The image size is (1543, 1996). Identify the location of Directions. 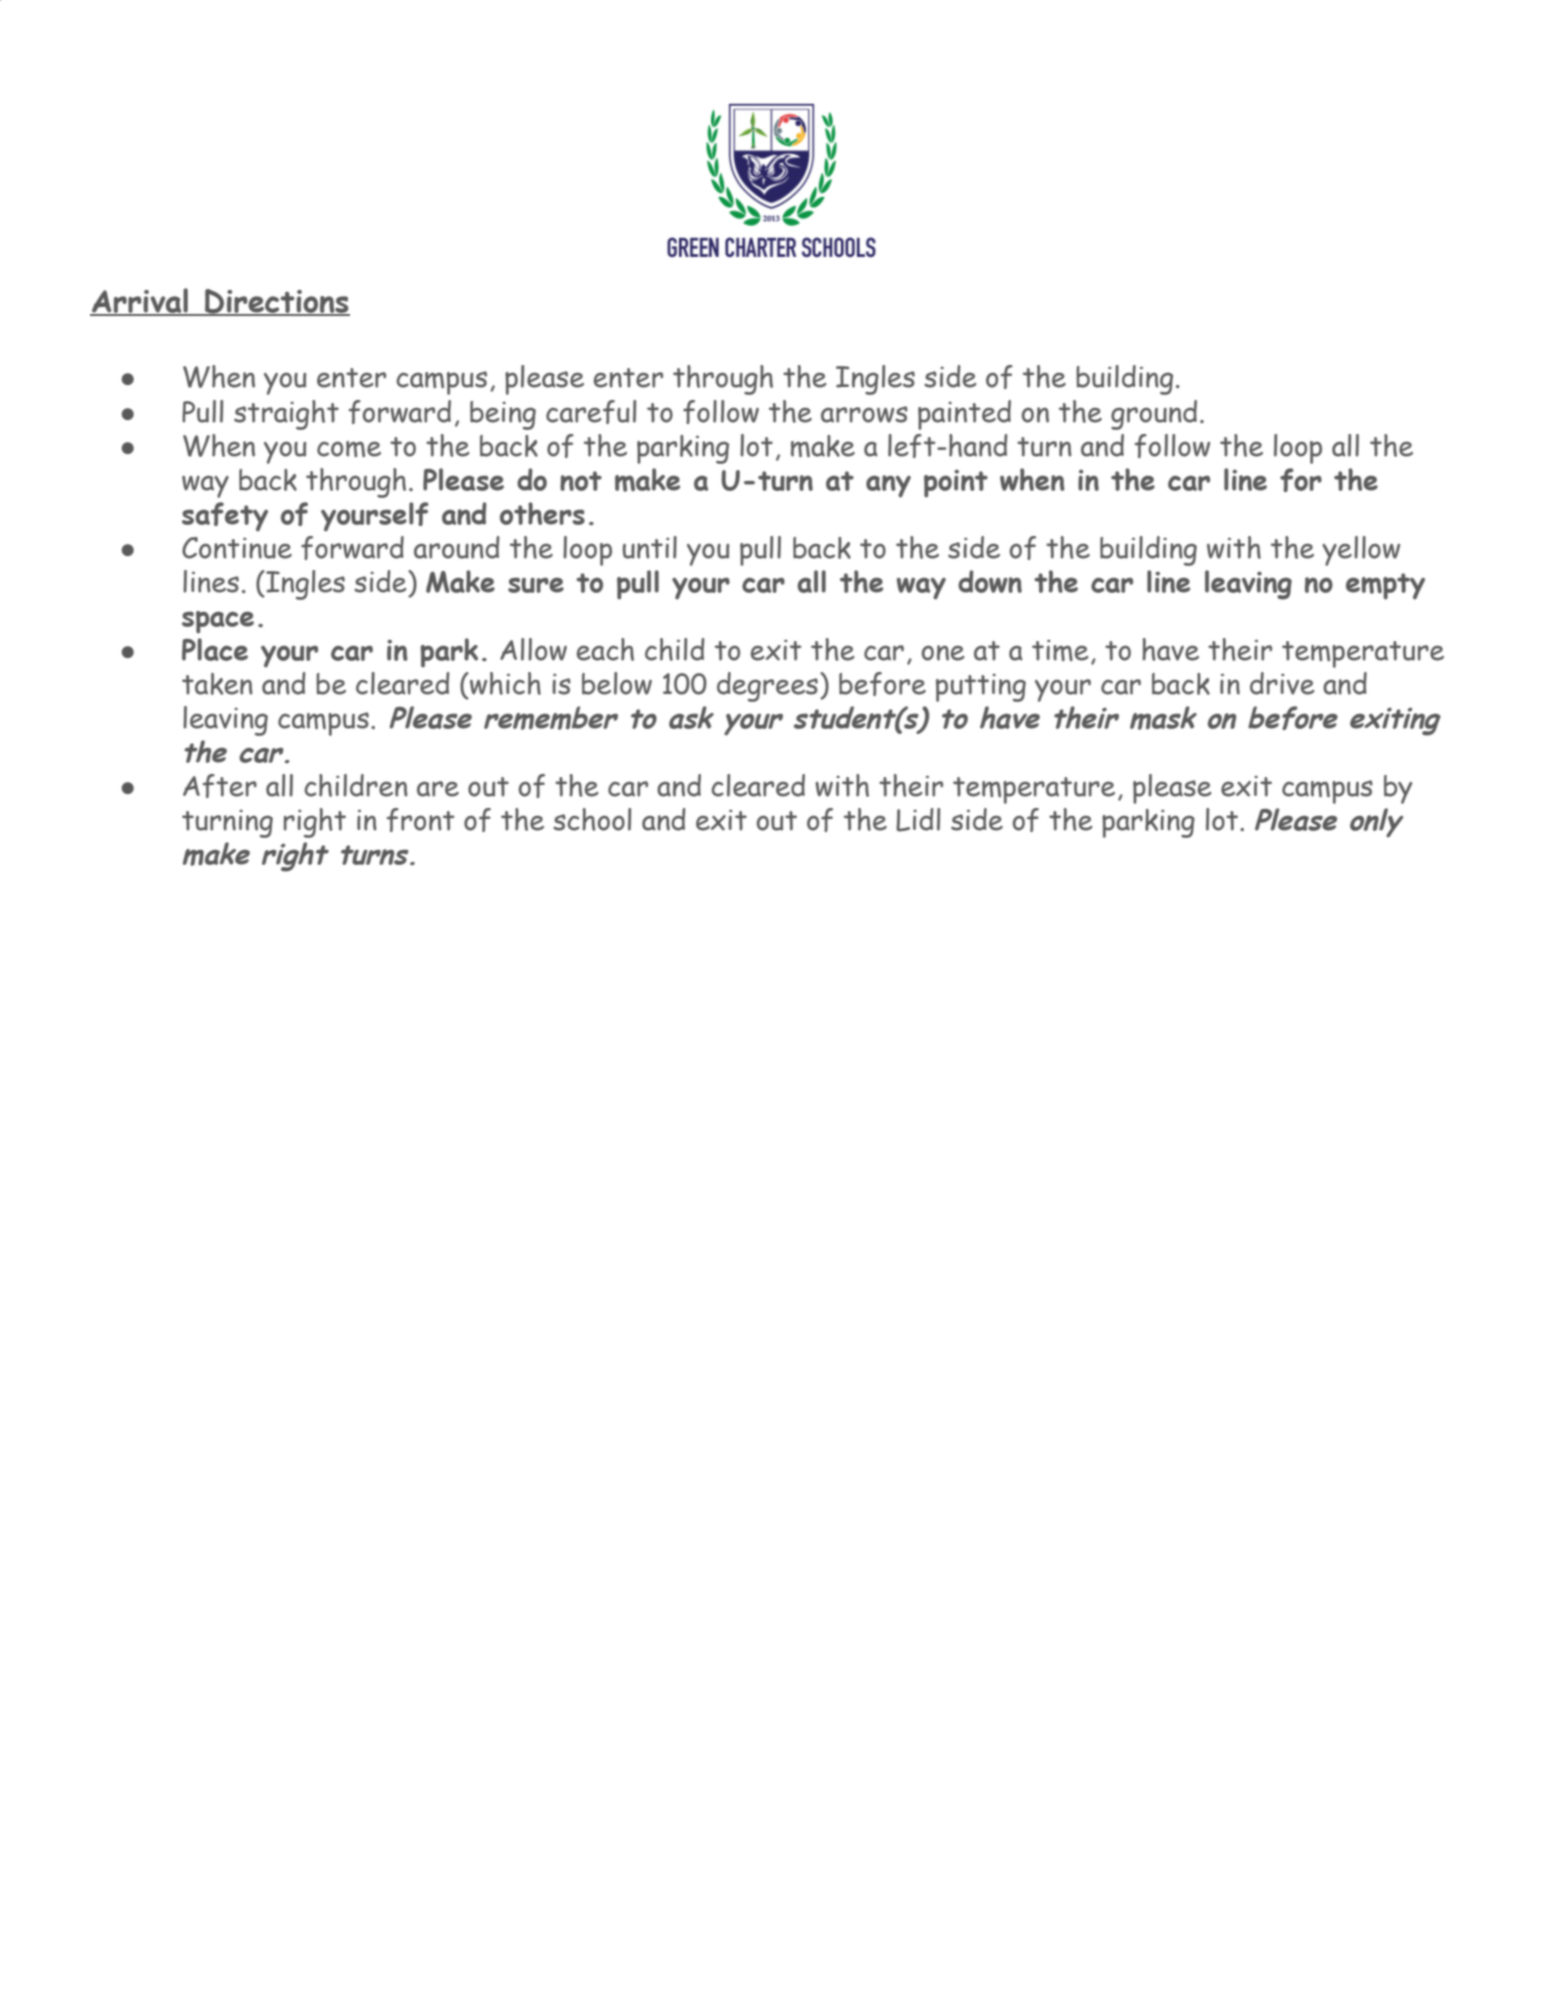
(276, 302).
